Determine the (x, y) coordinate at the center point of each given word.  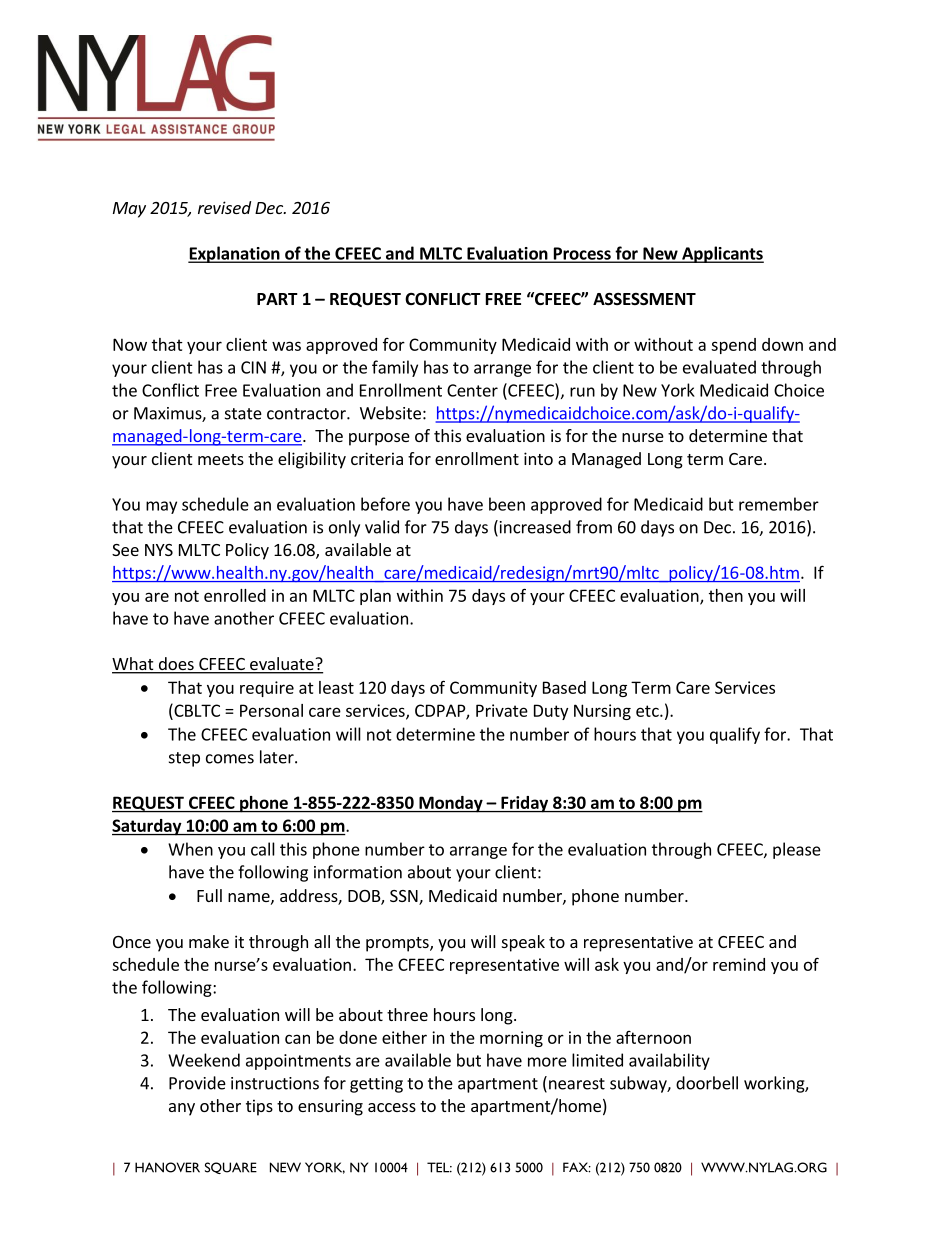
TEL (439, 1167)
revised (224, 207)
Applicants (722, 254)
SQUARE (231, 1168)
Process (582, 254)
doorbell (707, 1083)
